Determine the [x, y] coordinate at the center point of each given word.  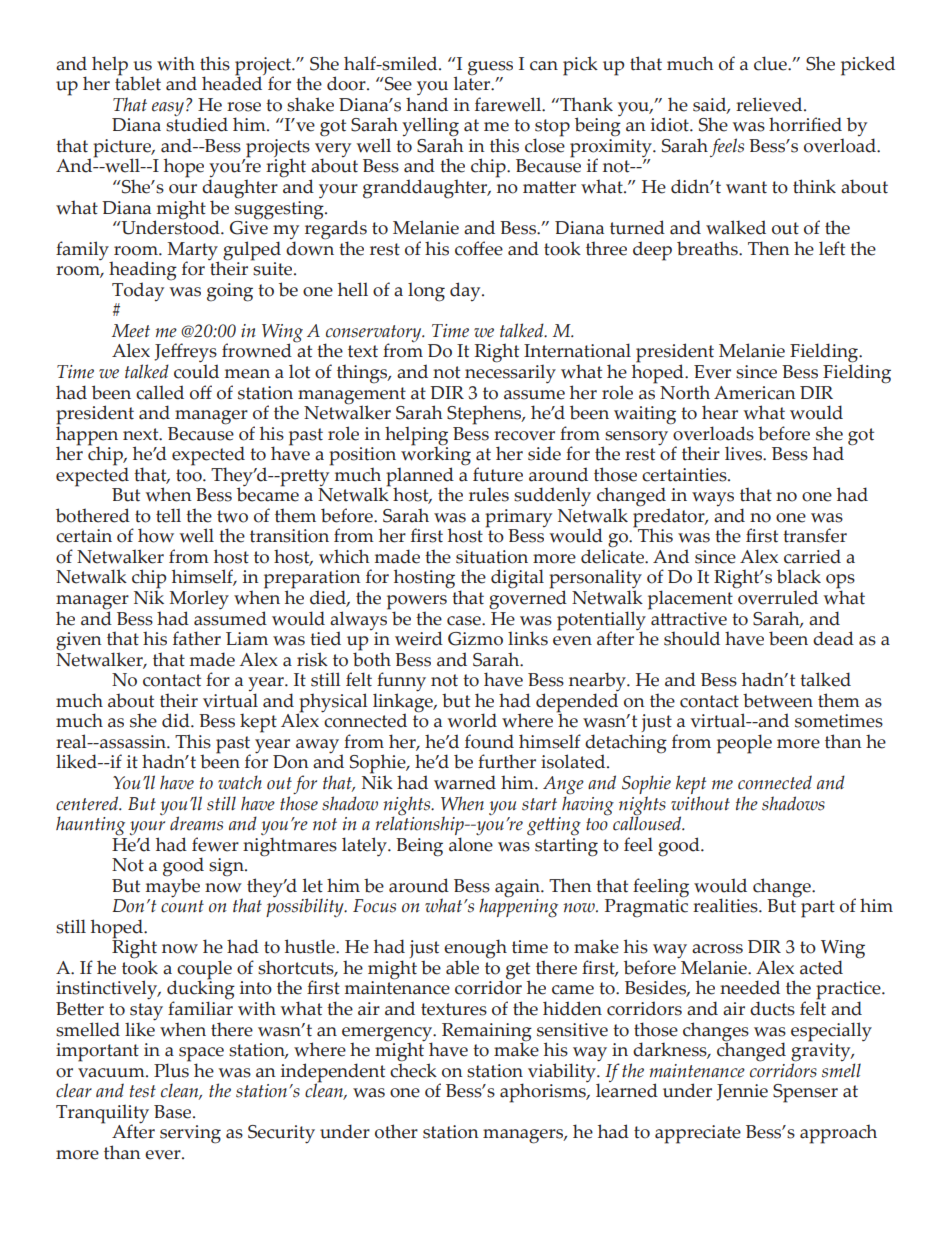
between [778, 700]
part [818, 909]
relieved [770, 104]
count [182, 906]
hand [427, 104]
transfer [815, 535]
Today [138, 291]
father [197, 638]
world [472, 720]
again [518, 888]
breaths [708, 248]
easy [168, 109]
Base [174, 1112]
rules [489, 494]
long [426, 292]
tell [168, 515]
